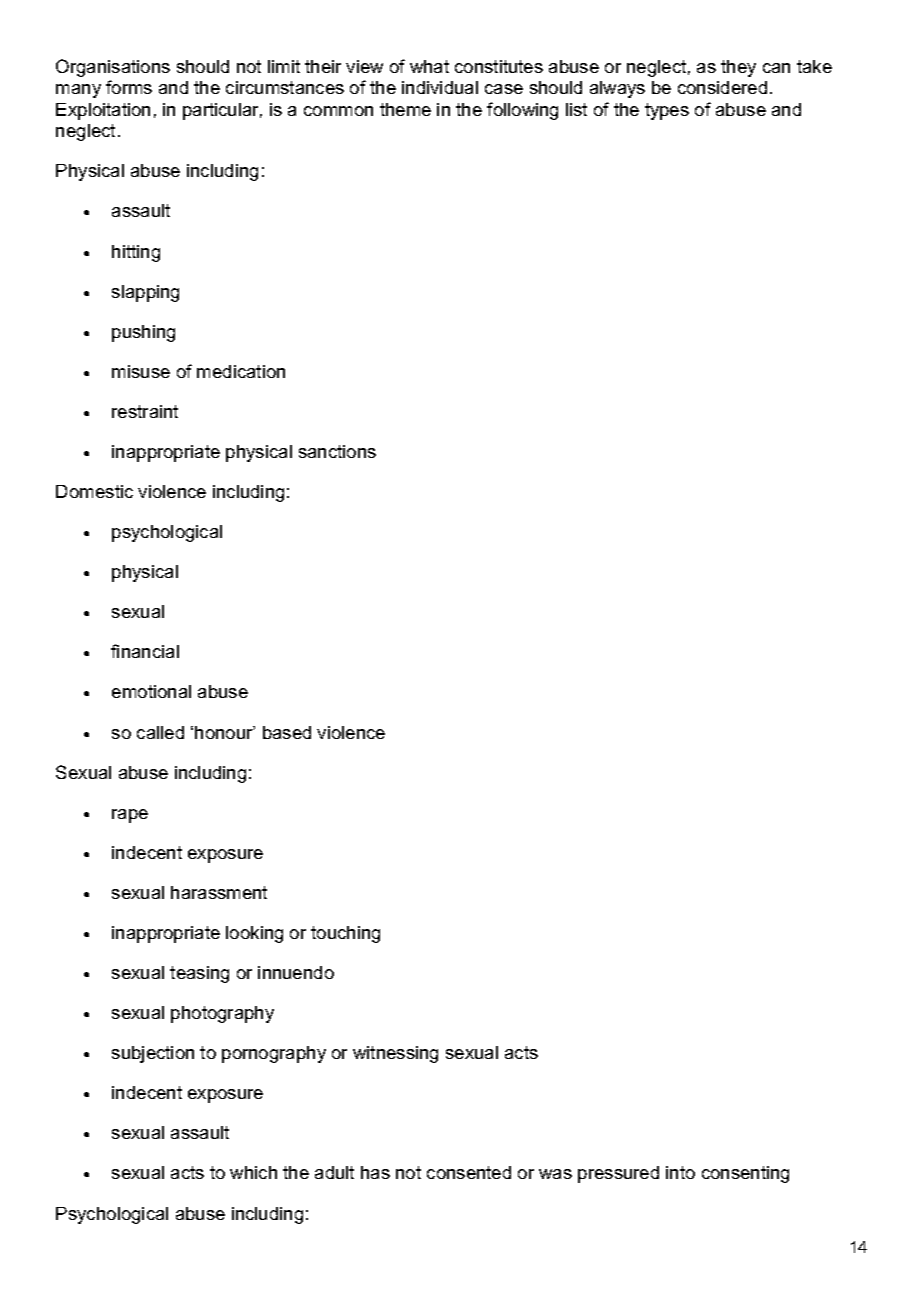 Image resolution: width=924 pixels, height=1308 pixels. I want to click on touching, so click(345, 934).
